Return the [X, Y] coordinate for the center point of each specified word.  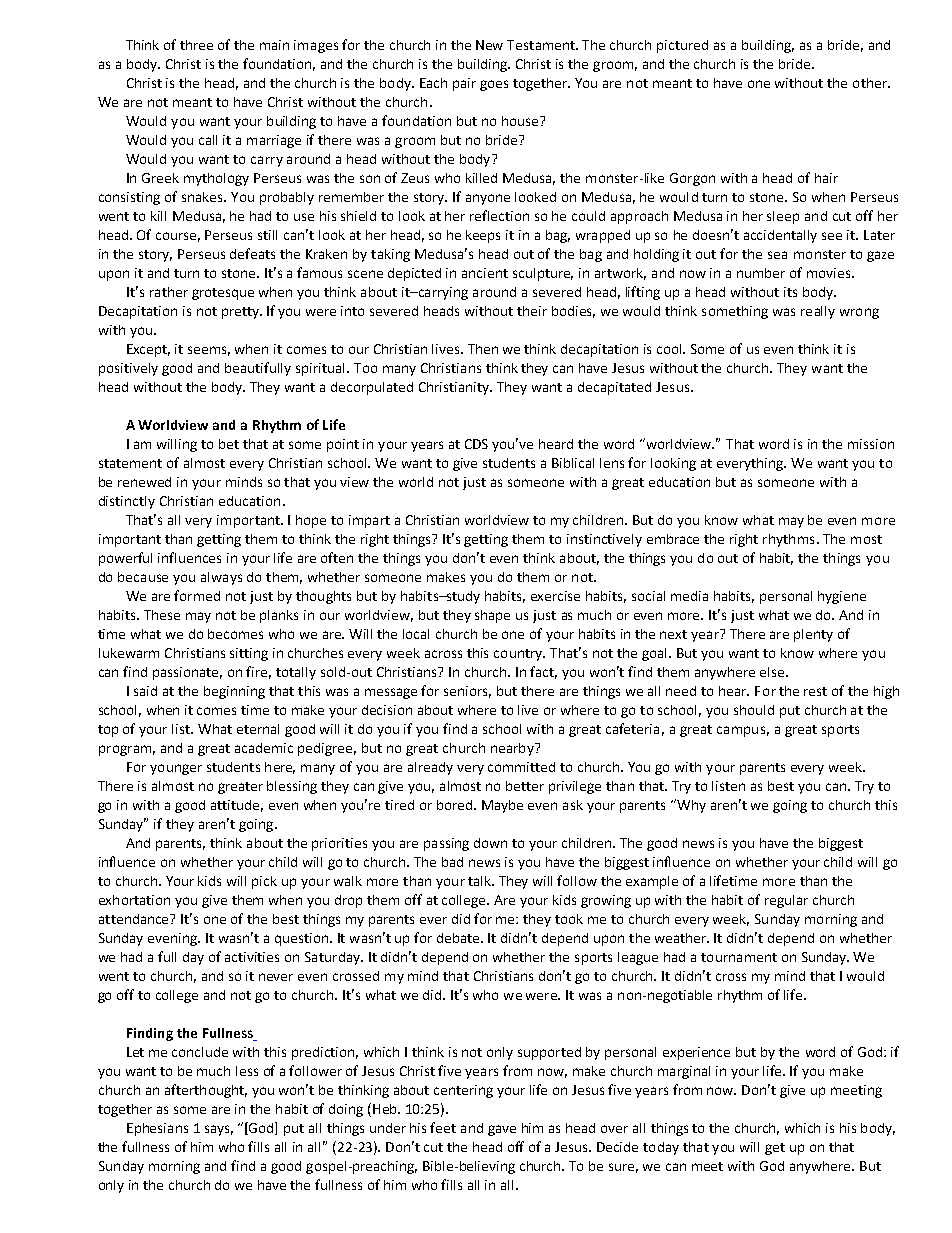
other [871, 83]
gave [502, 1130]
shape [492, 616]
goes [494, 85]
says [219, 1130]
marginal [684, 1072]
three [196, 45]
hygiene [842, 597]
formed [197, 595]
